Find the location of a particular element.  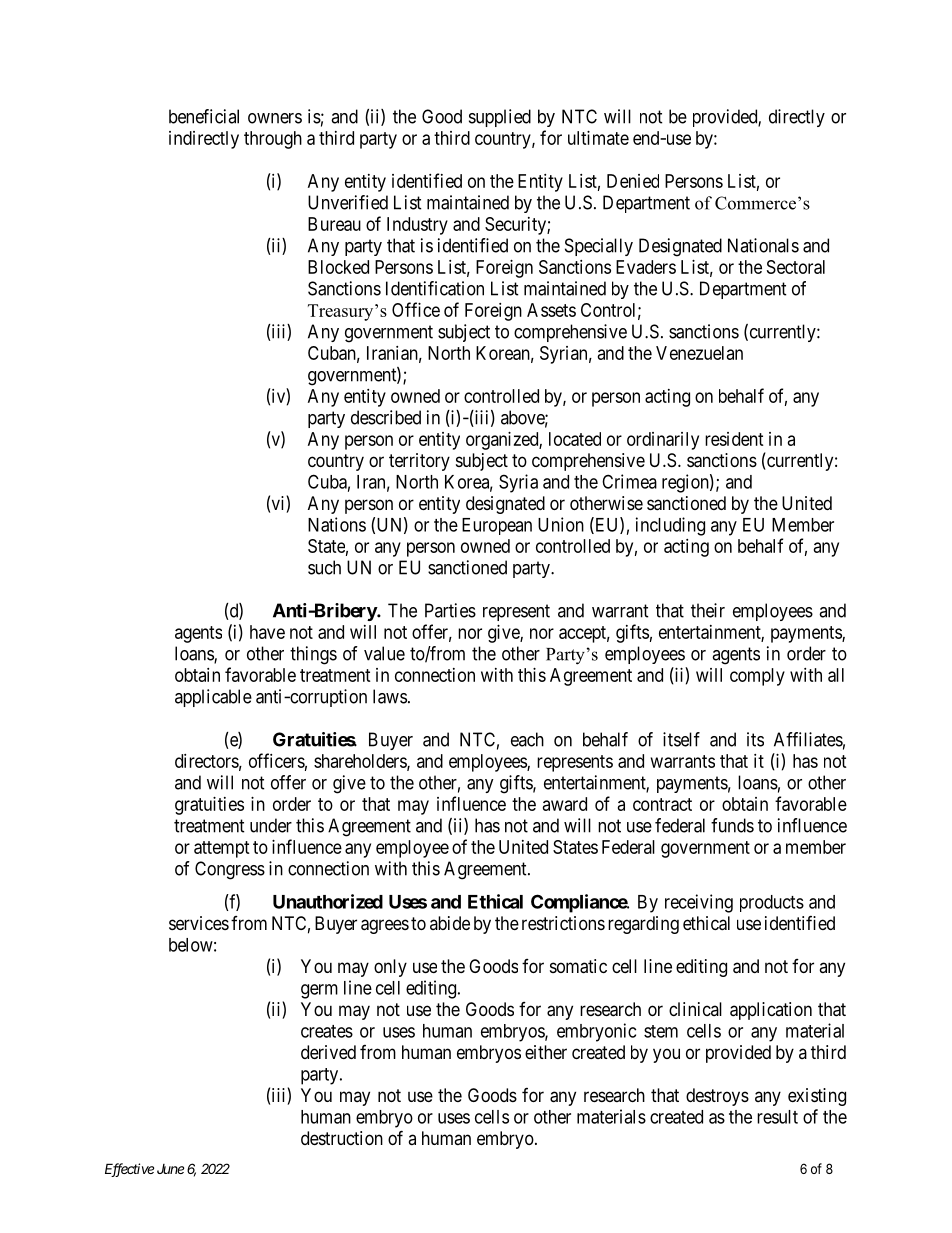

June is located at coordinates (170, 1169).
